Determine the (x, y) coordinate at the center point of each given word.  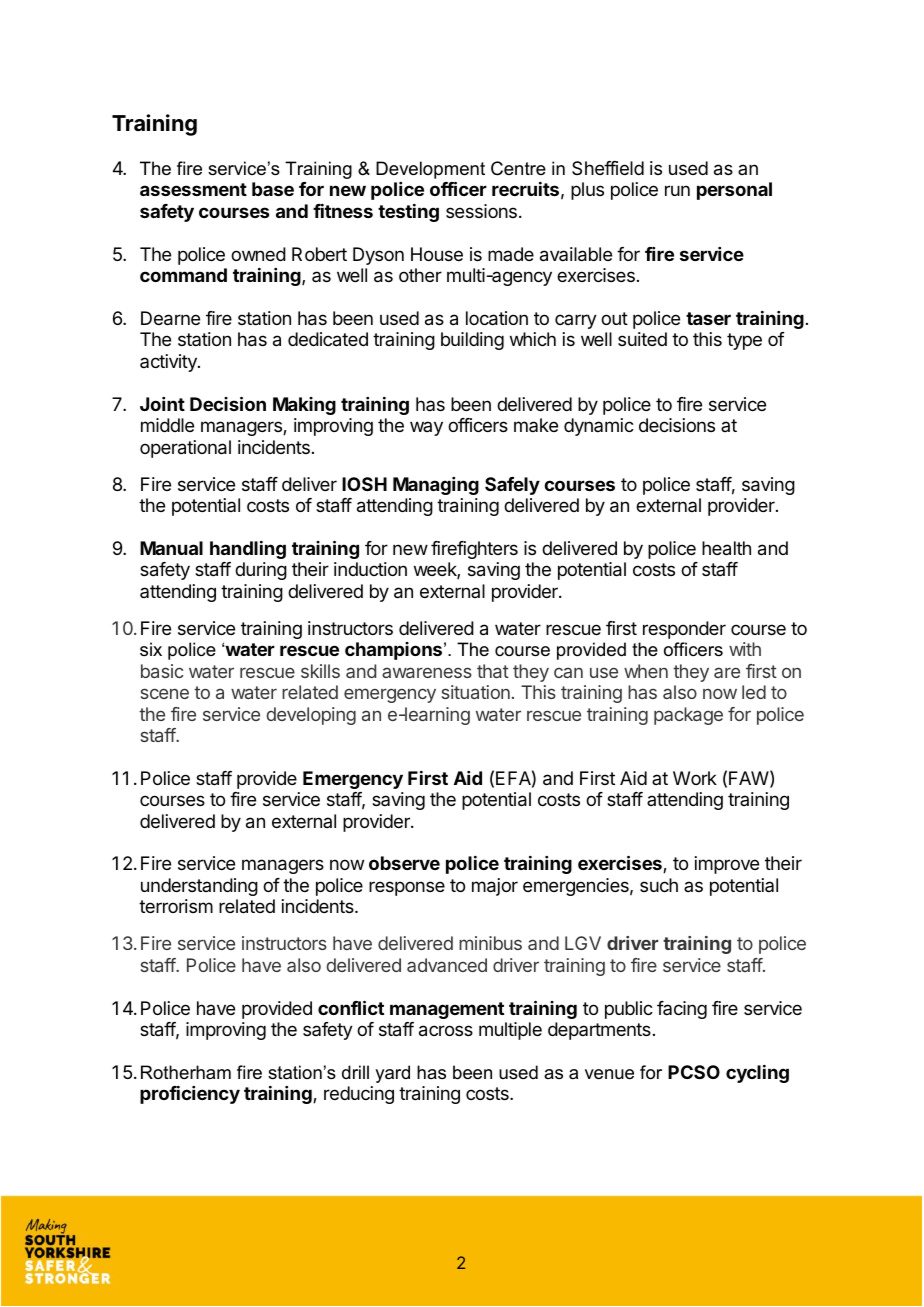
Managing (436, 486)
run (677, 190)
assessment (193, 189)
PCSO (694, 1072)
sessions (481, 211)
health (726, 548)
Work (695, 778)
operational (185, 449)
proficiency (190, 1095)
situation (476, 692)
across (446, 1031)
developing (311, 716)
